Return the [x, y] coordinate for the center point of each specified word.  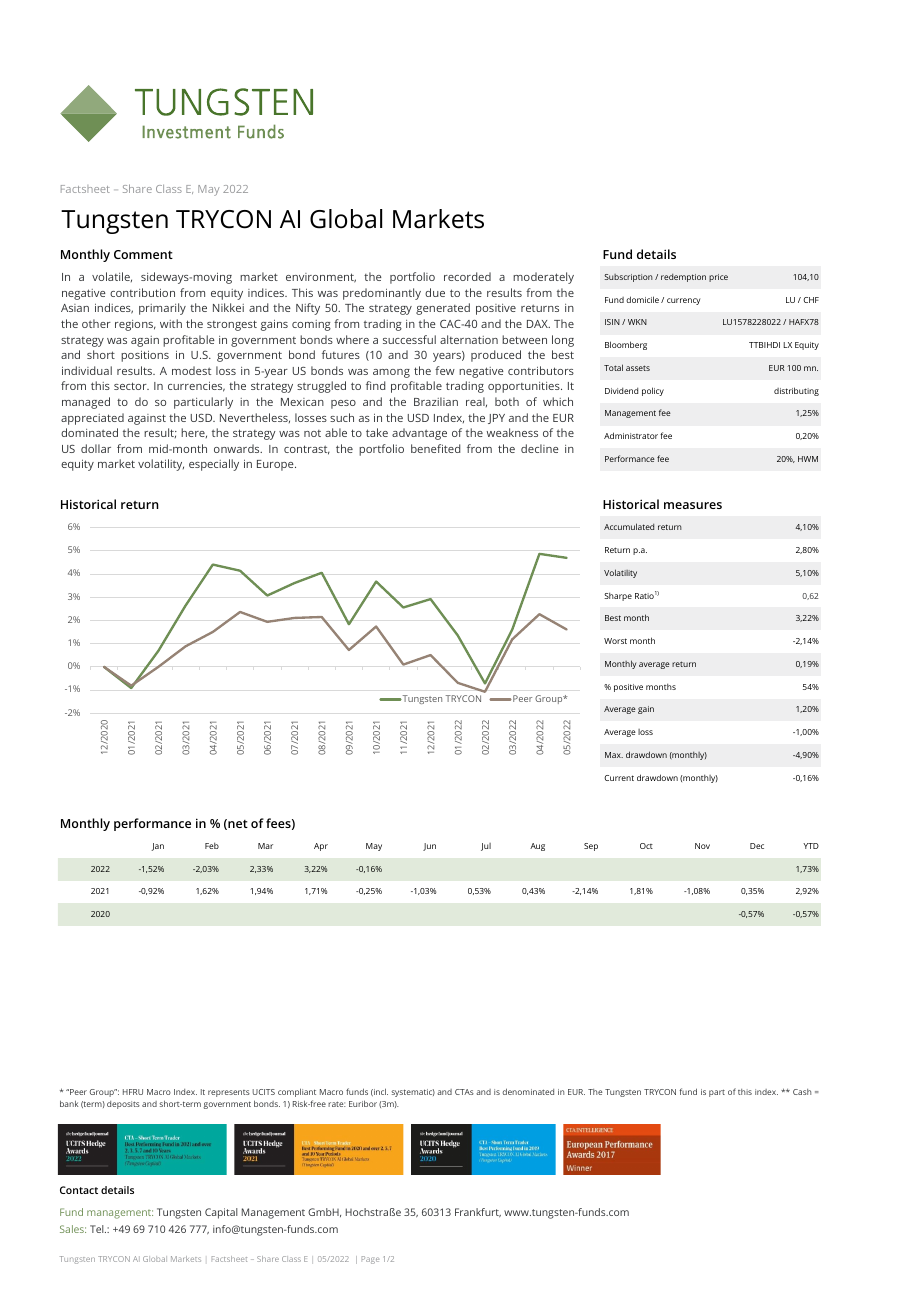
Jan [157, 847]
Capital [221, 1213]
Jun [429, 847]
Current [619, 778]
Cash [802, 1092]
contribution [142, 292]
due [435, 292]
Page [370, 1260]
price [718, 278]
